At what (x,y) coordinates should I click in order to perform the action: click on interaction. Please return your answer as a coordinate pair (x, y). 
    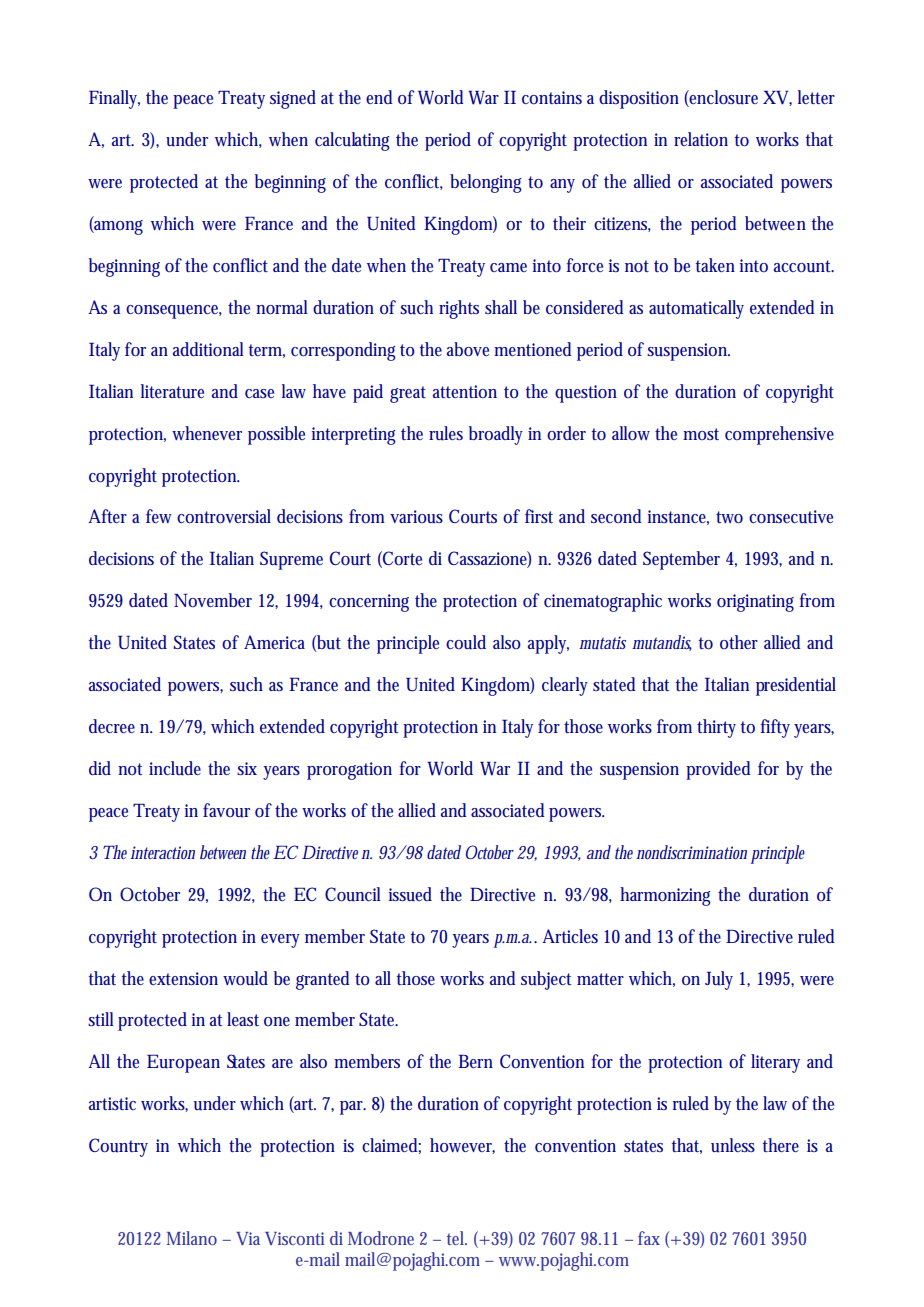
    Looking at the image, I should click on (162, 852).
